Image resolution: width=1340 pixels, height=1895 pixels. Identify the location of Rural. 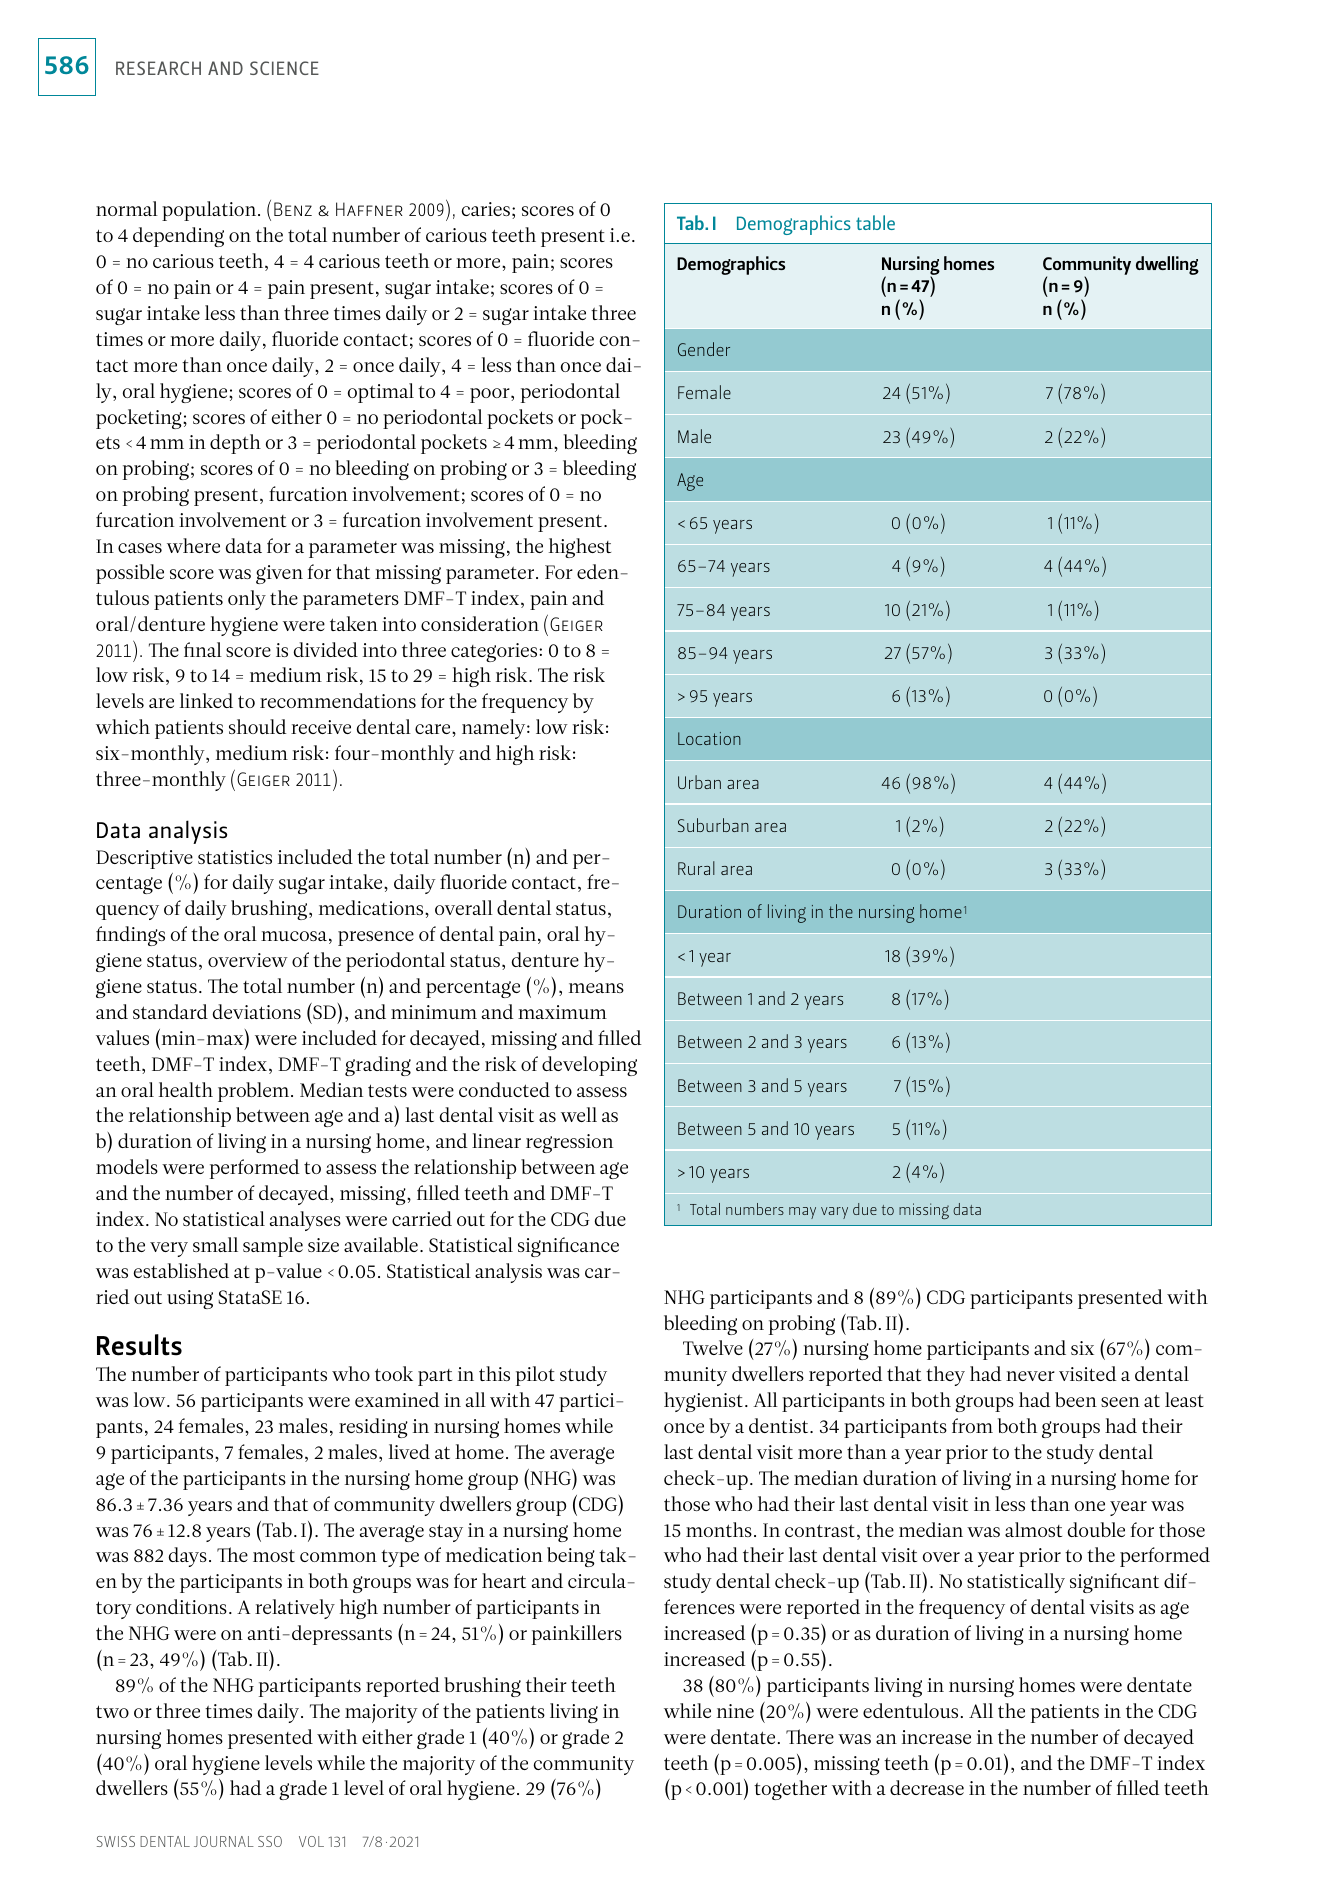
(696, 868).
